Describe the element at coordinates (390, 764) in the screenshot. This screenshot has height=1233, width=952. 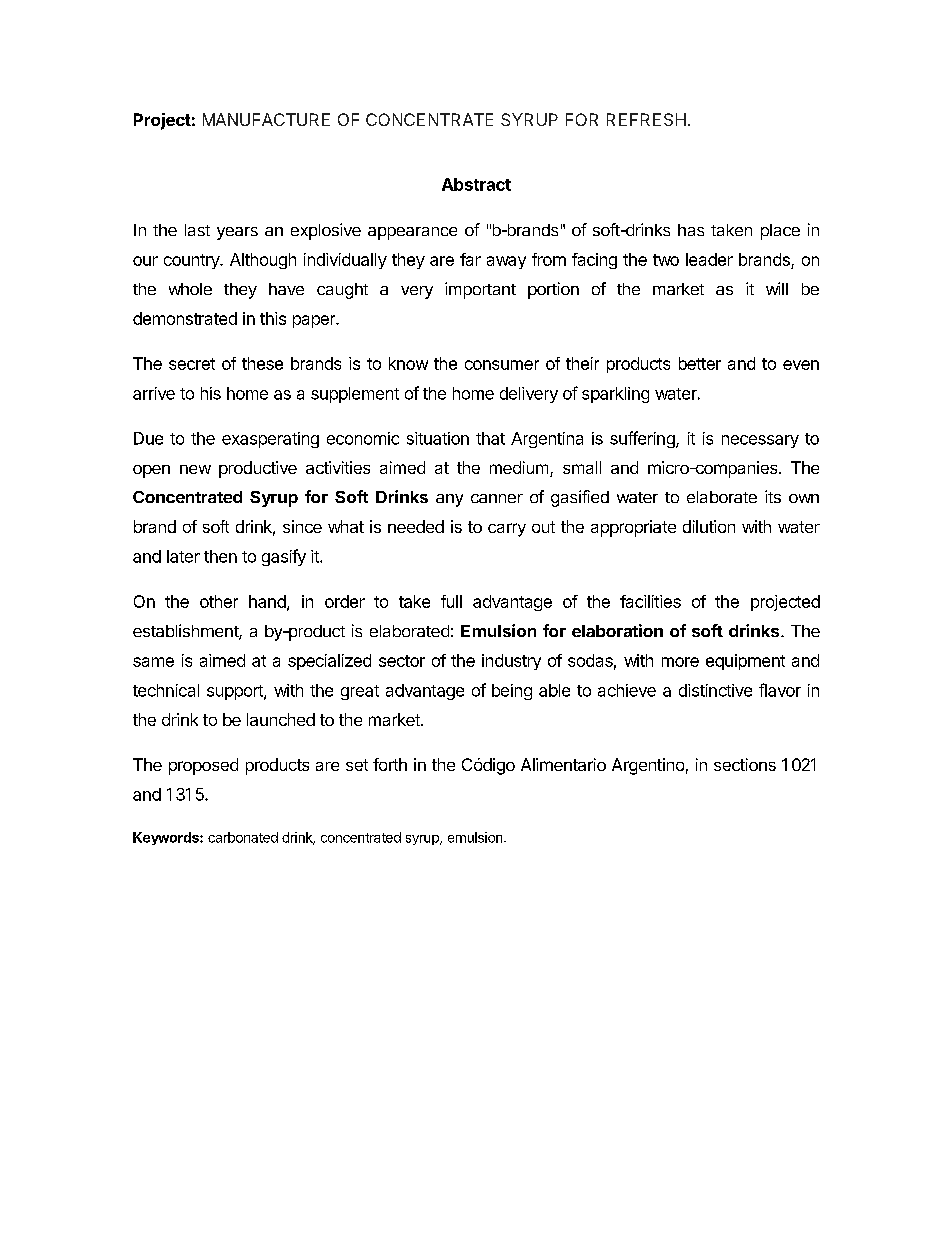
I see `forth` at that location.
